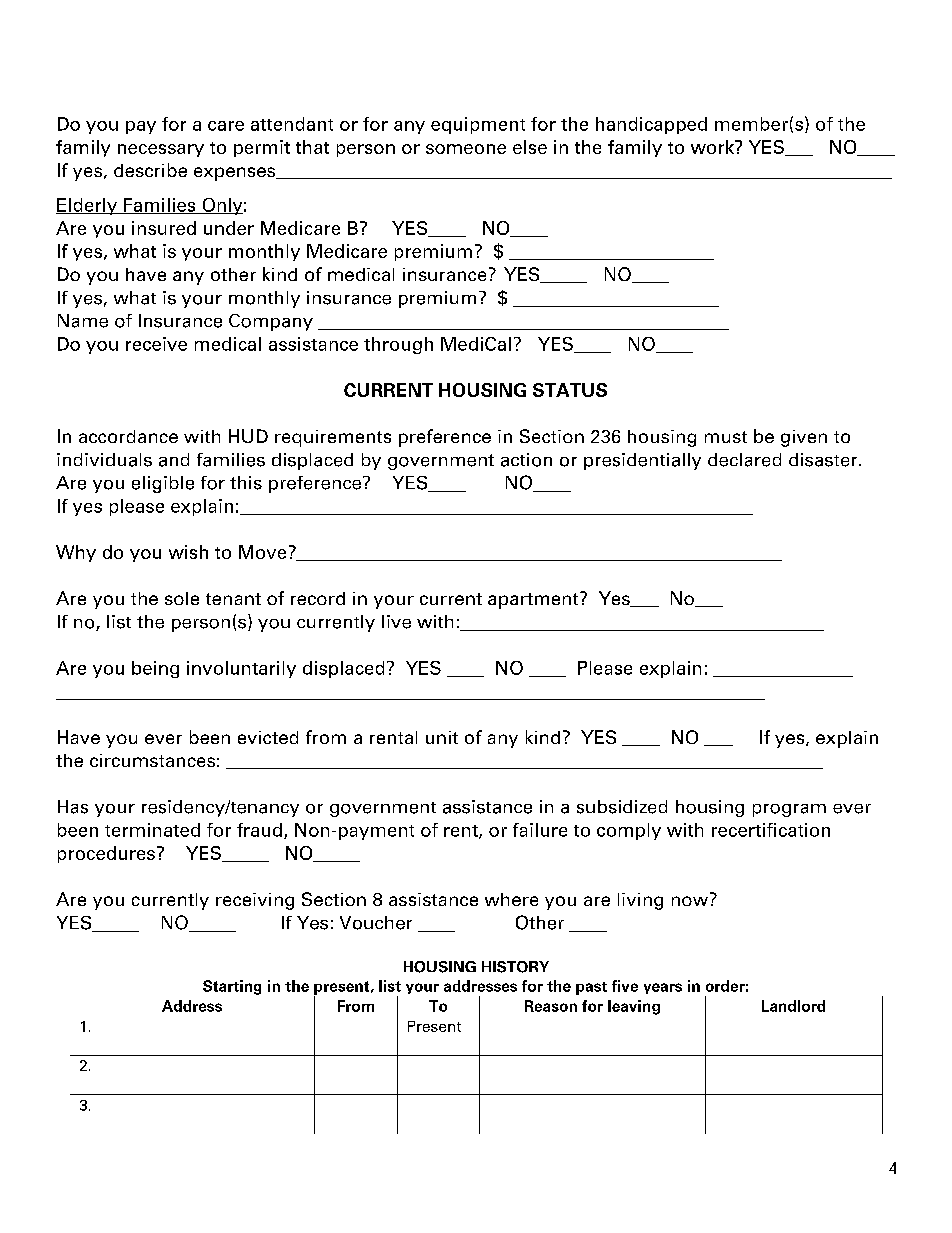  Describe the element at coordinates (789, 810) in the screenshot. I see `program` at that location.
